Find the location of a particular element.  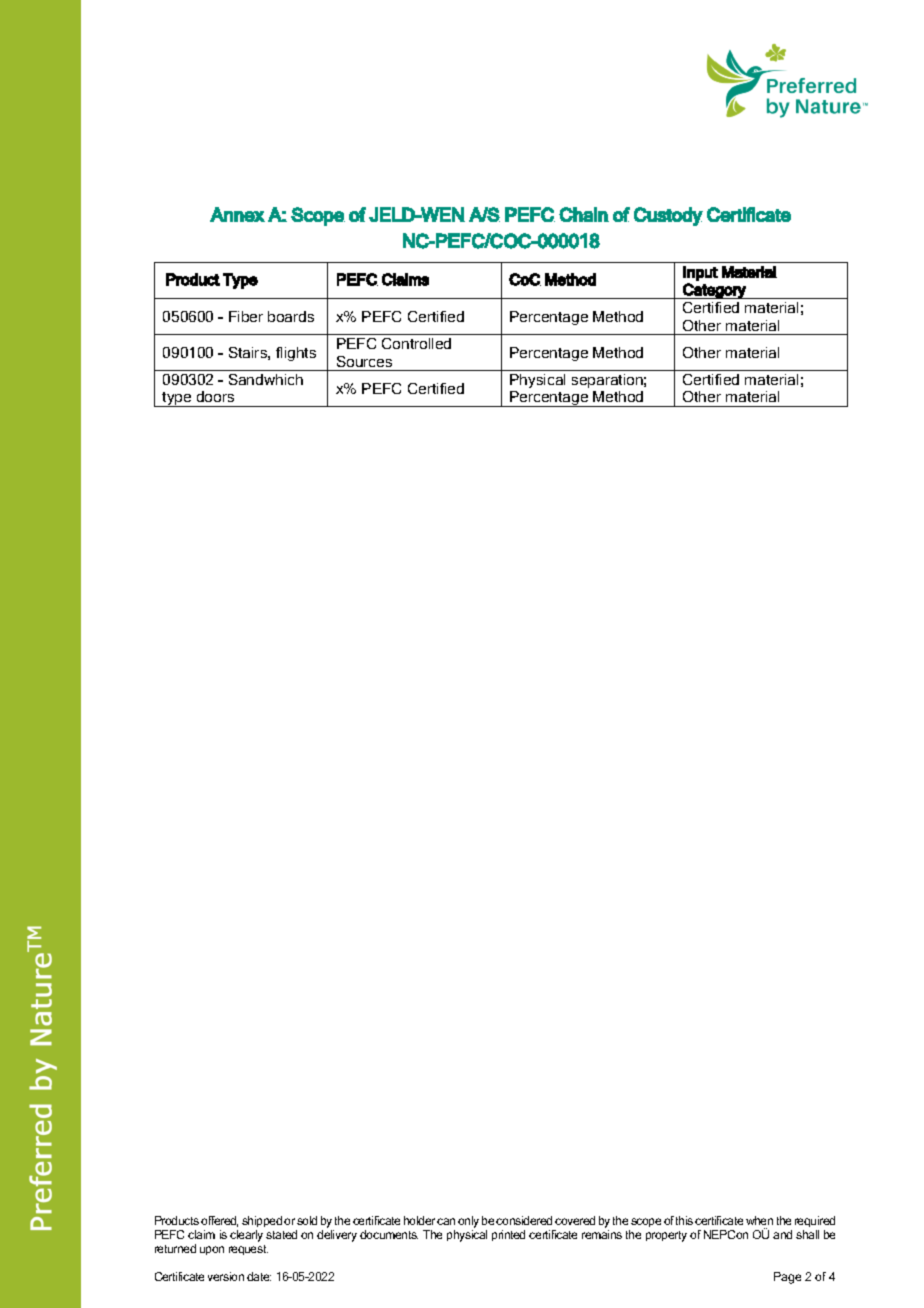

Sources is located at coordinates (364, 361).
